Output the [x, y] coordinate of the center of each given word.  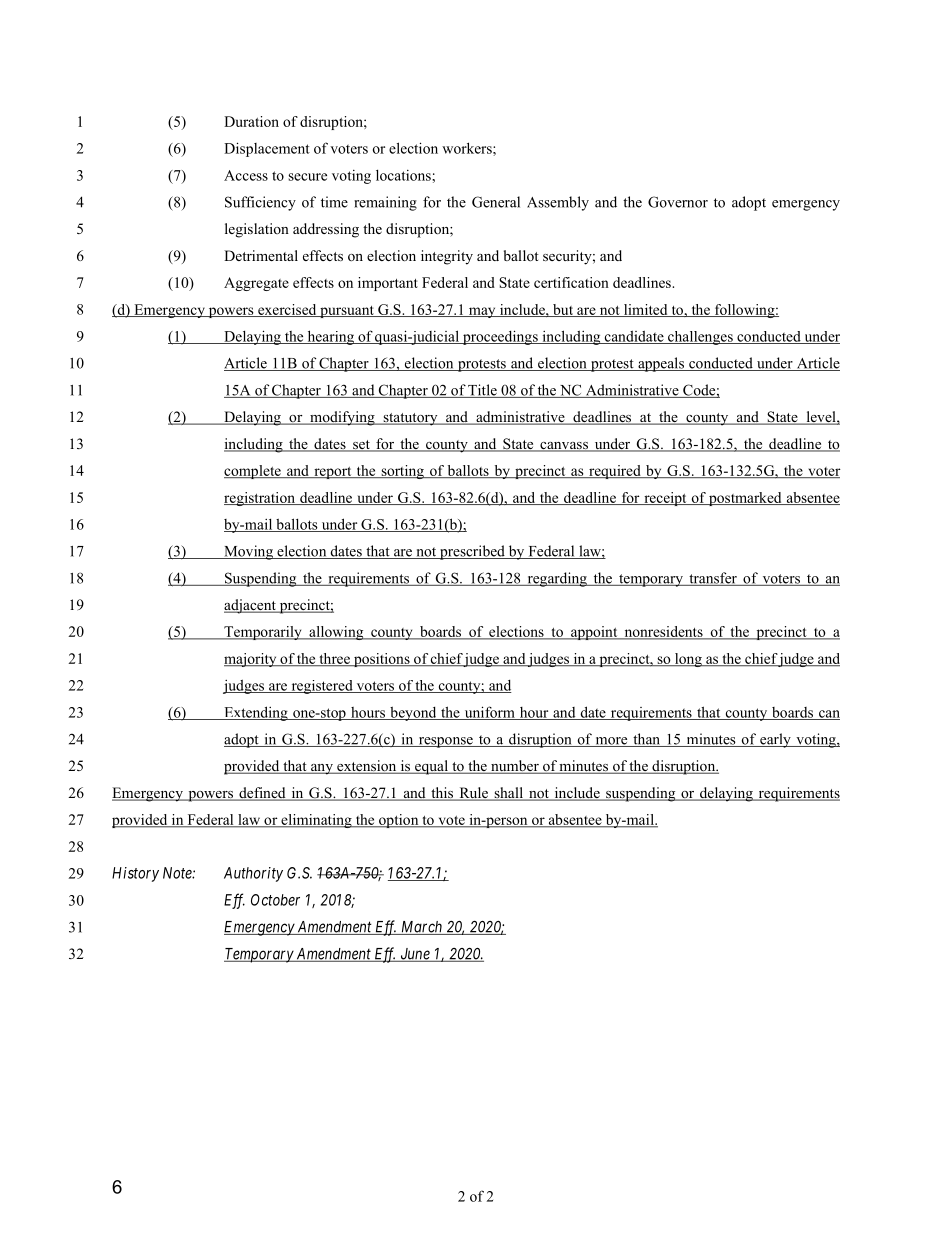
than [646, 740]
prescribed [472, 552]
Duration [251, 121]
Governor [678, 202]
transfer [713, 579]
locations [404, 175]
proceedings [500, 337]
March [422, 928]
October [275, 900]
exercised [287, 310]
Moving [248, 552]
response [445, 742]
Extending [256, 713]
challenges [700, 338]
